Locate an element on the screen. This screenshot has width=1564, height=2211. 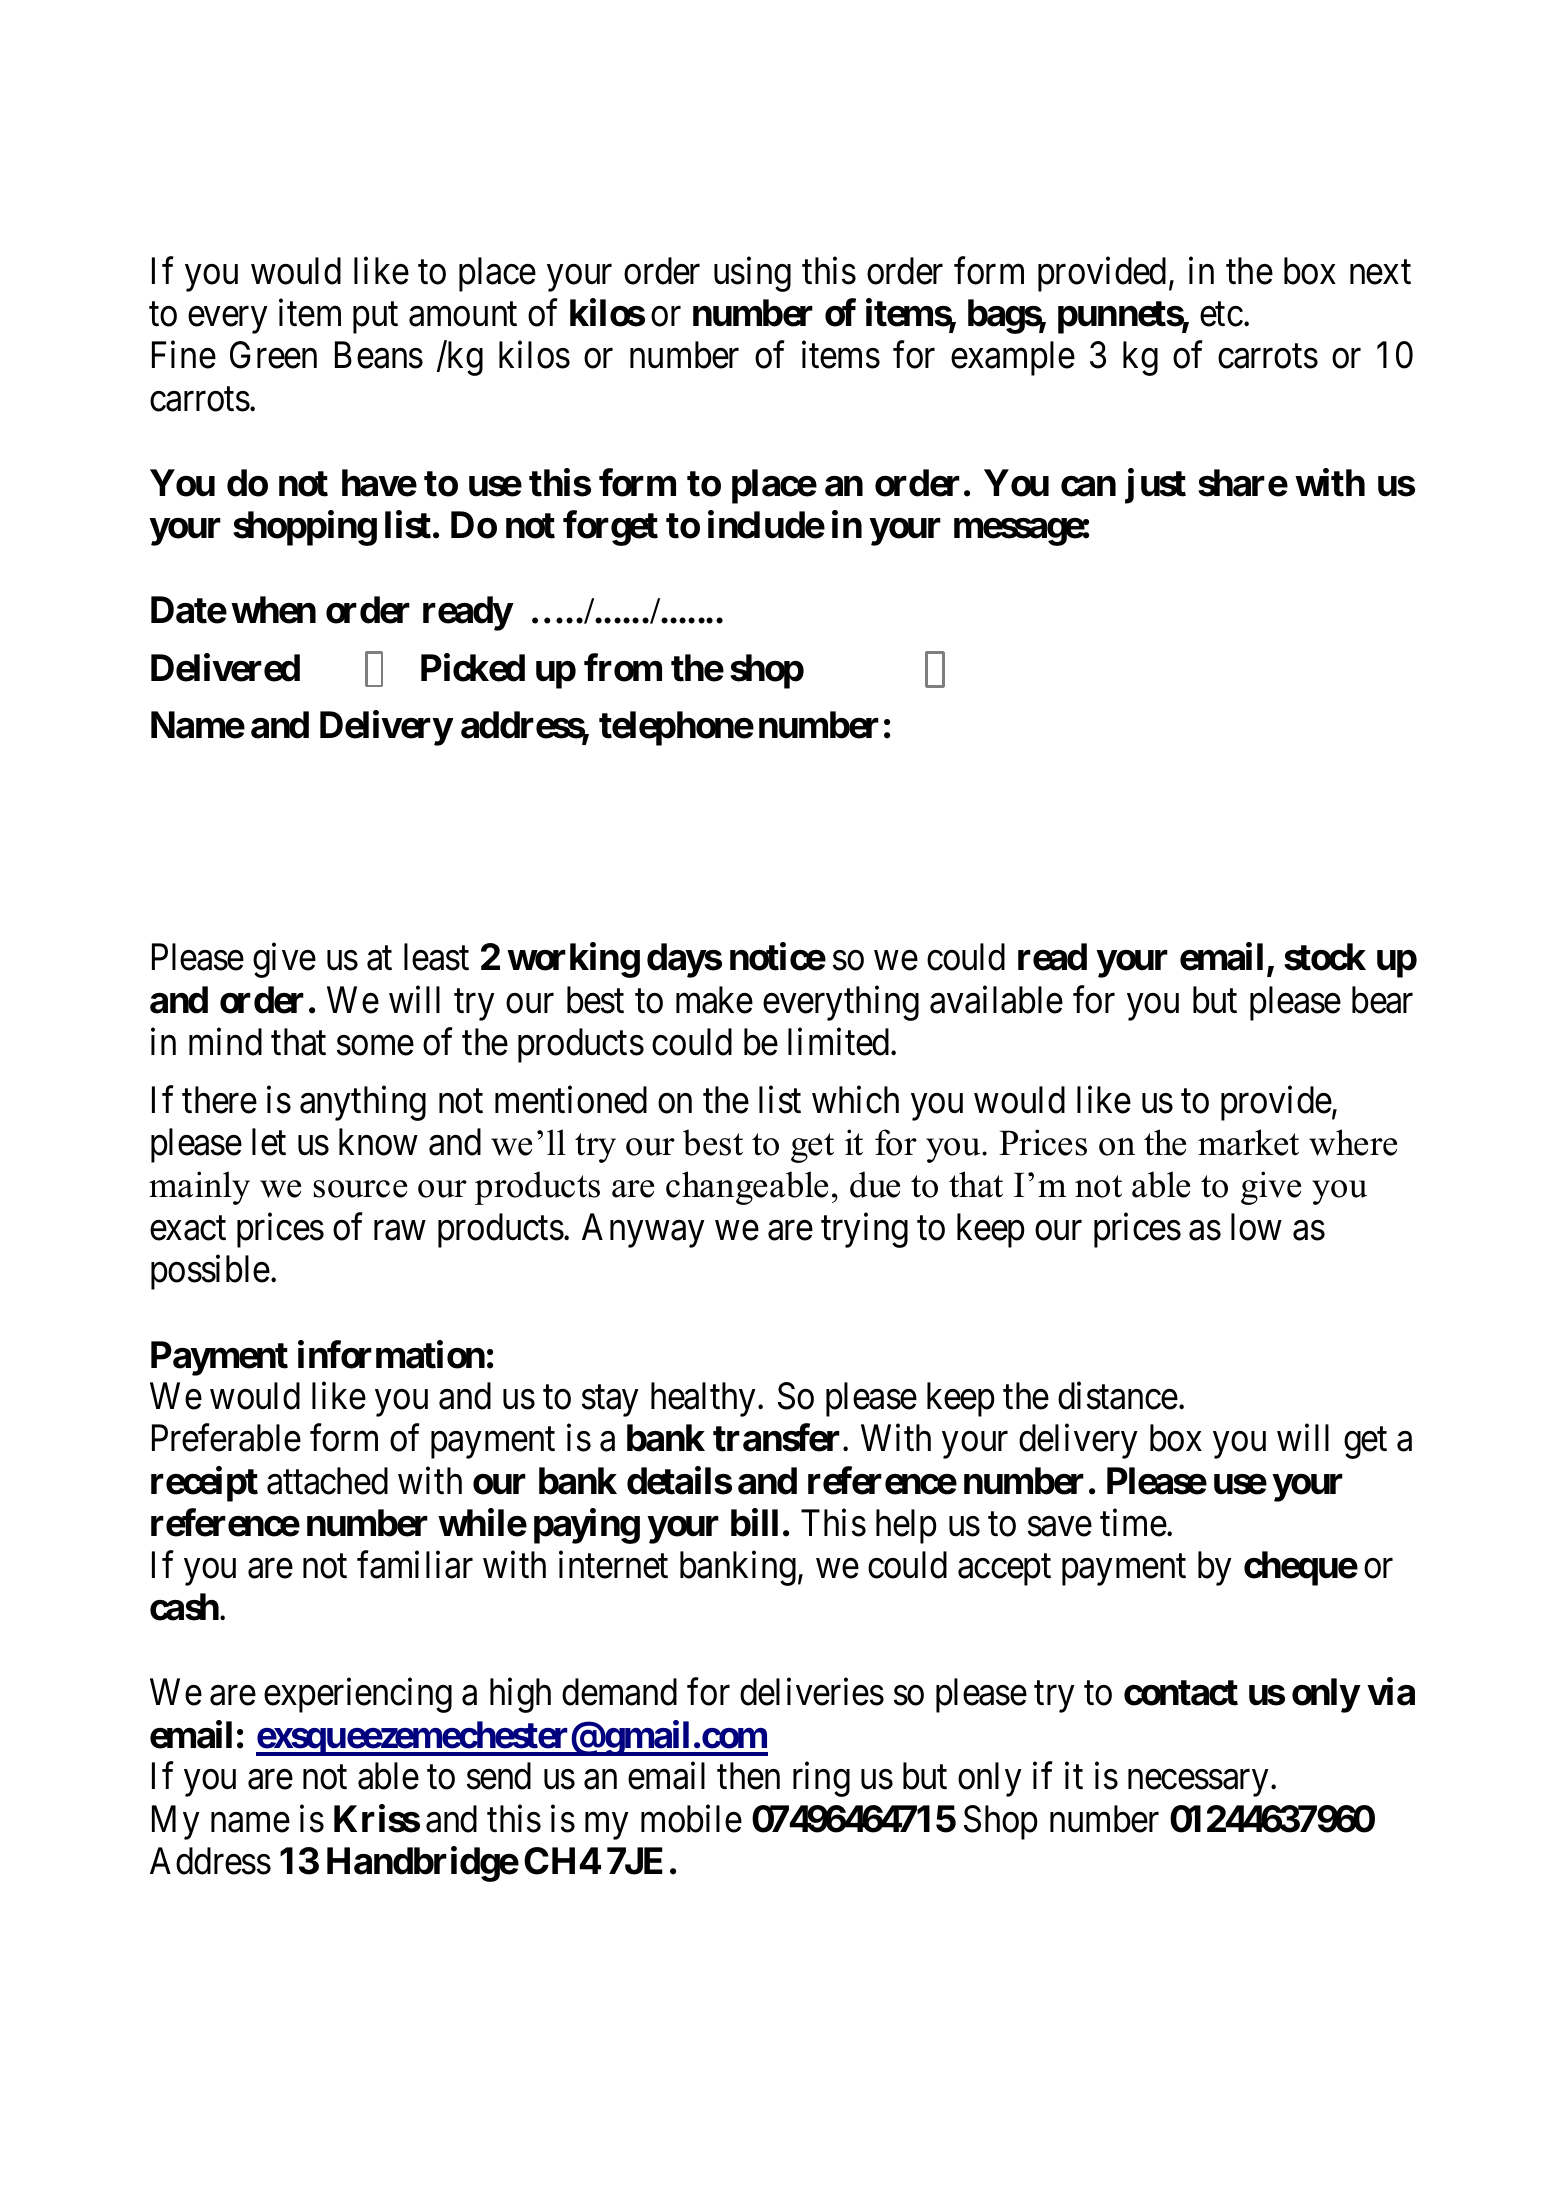
from is located at coordinates (623, 668).
